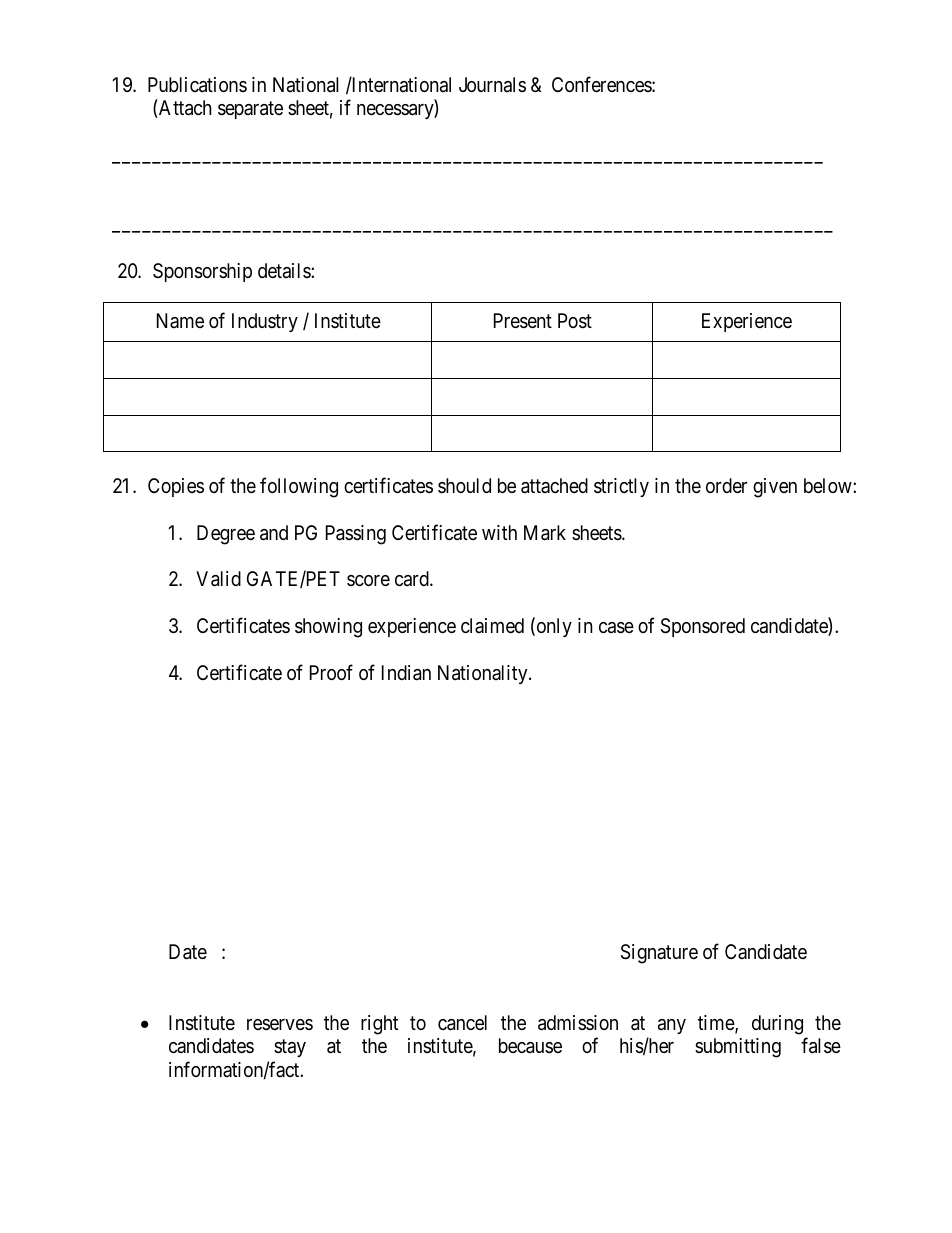 Image resolution: width=952 pixels, height=1233 pixels. I want to click on with, so click(499, 532).
